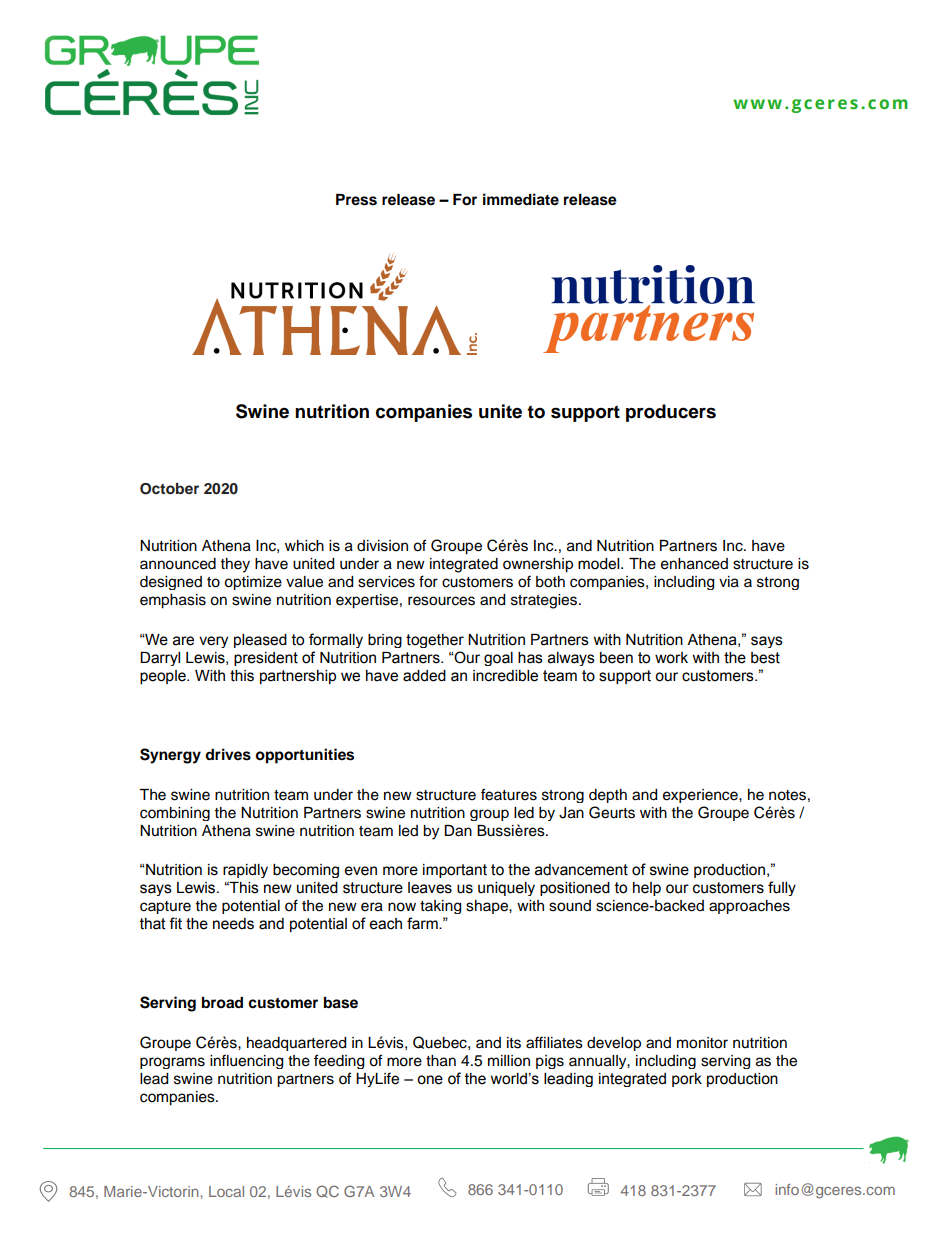  Describe the element at coordinates (356, 200) in the screenshot. I see `Press` at that location.
